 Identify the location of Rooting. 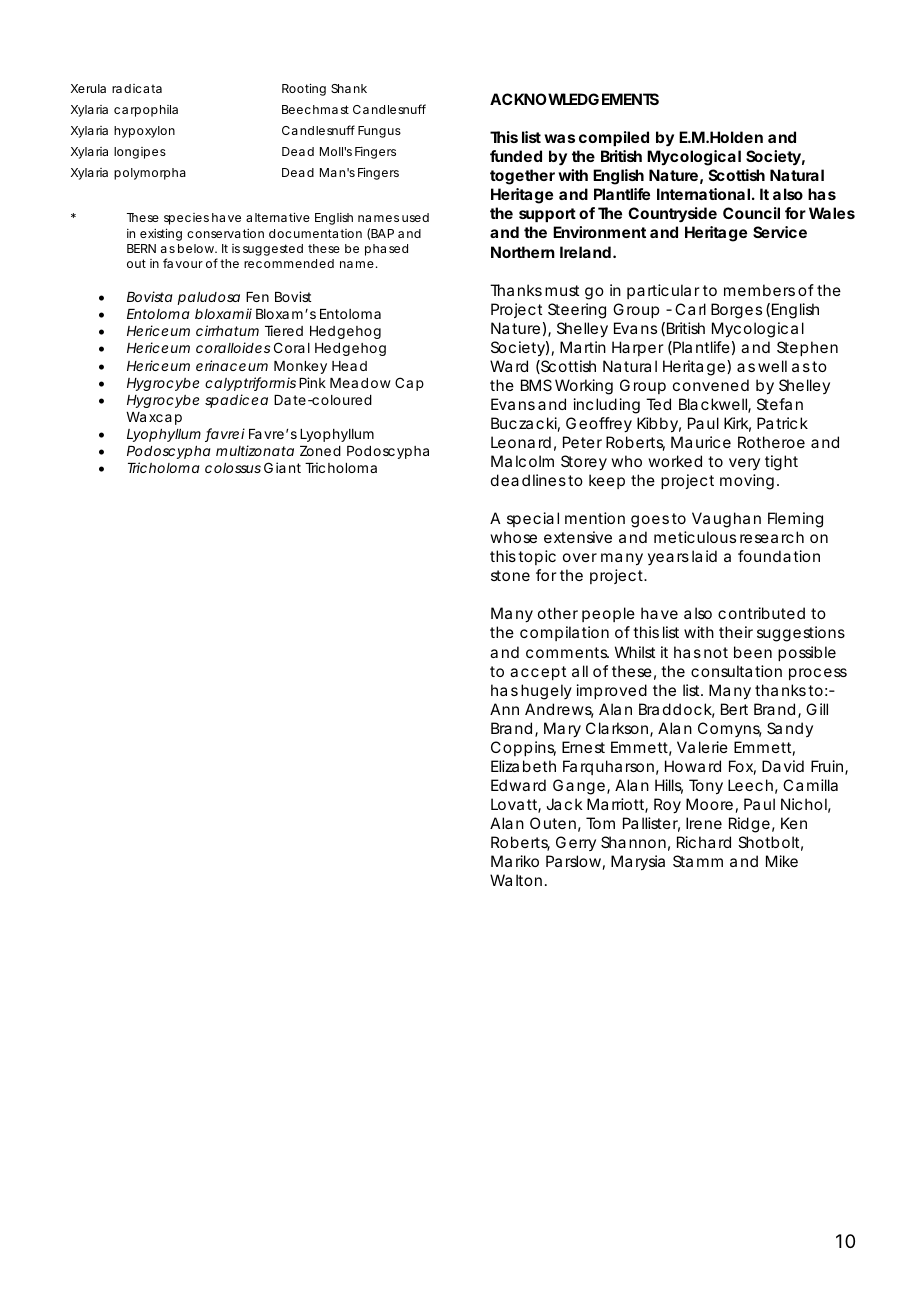
(304, 89).
